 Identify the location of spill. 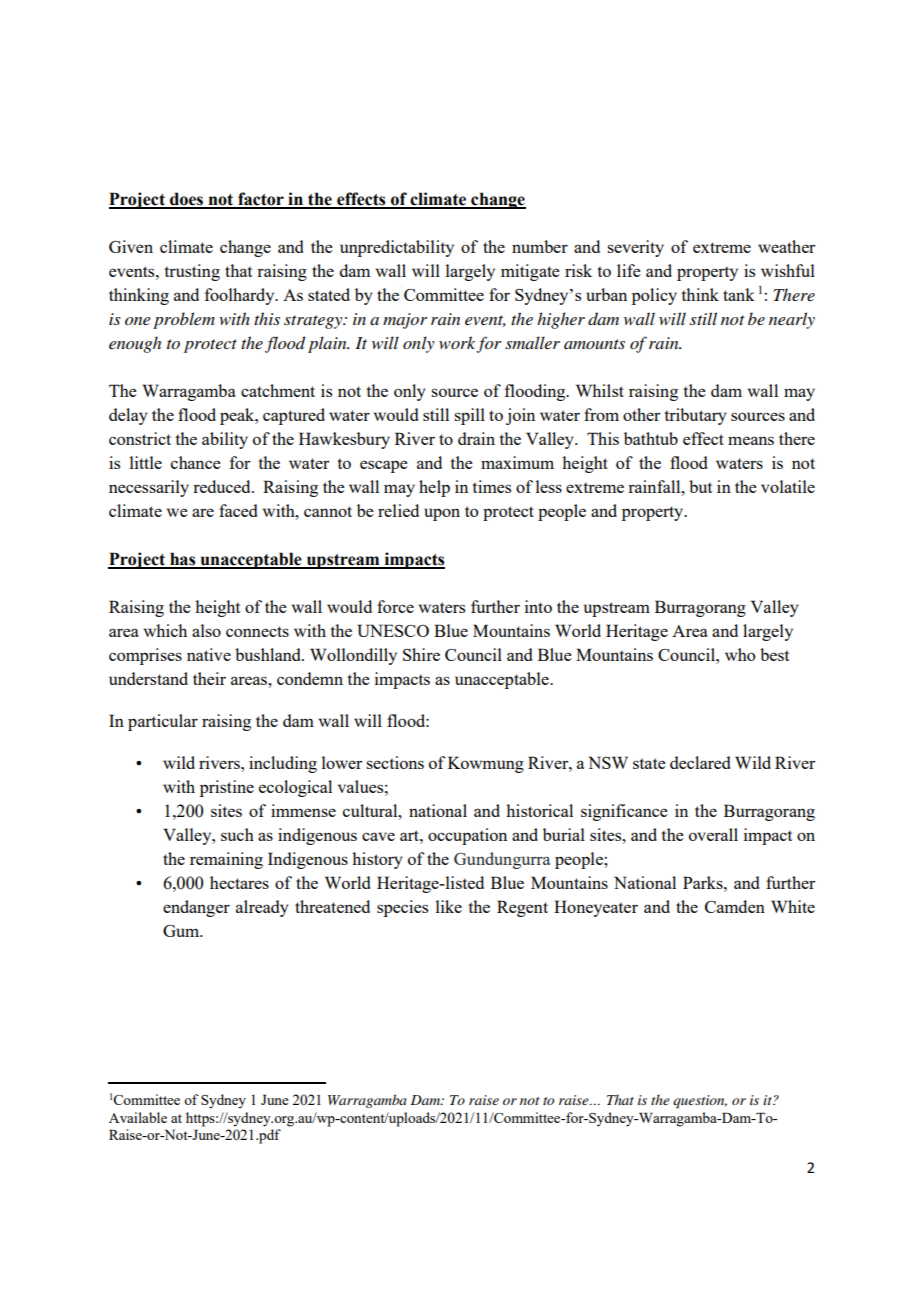
(469, 416).
